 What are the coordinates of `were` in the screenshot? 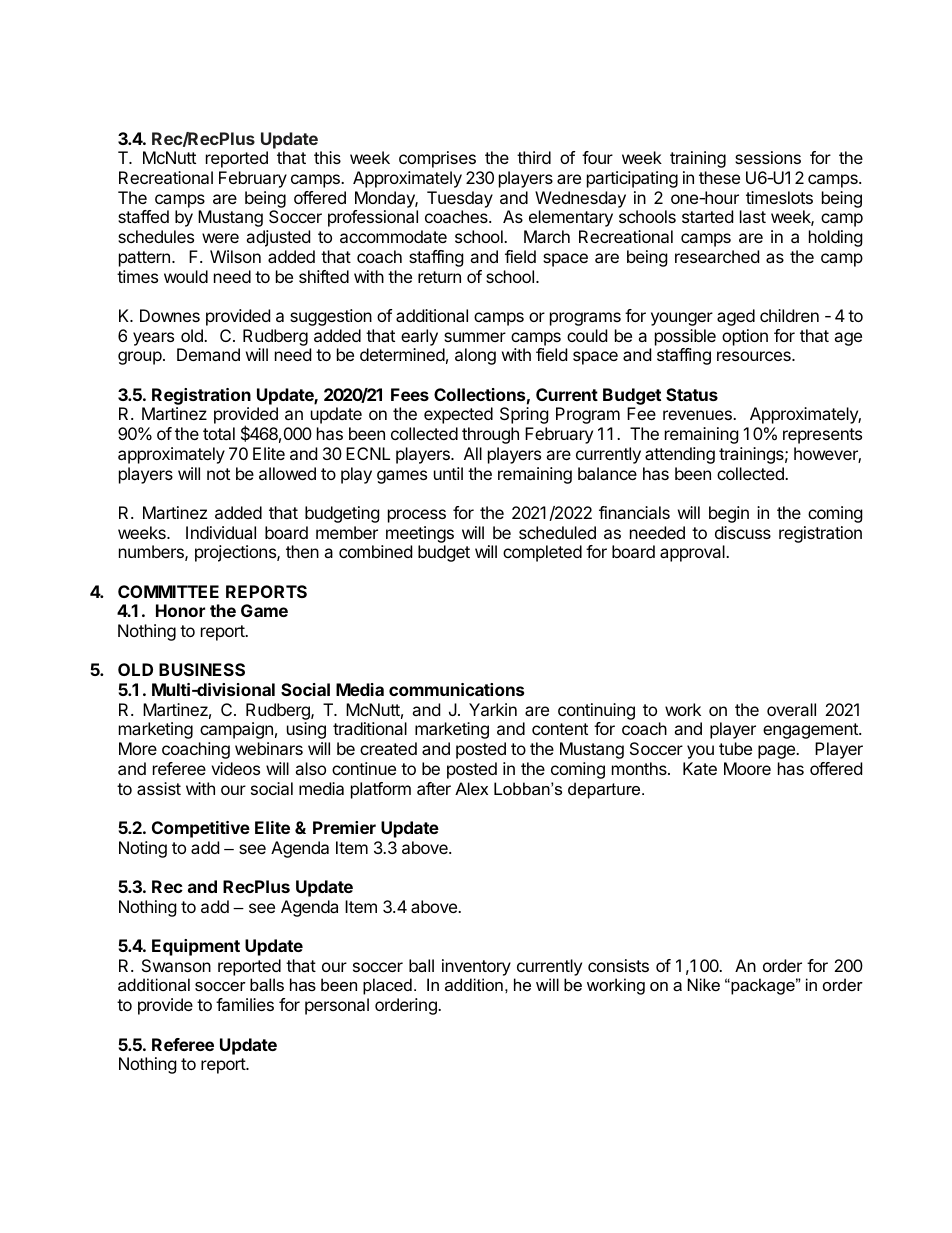 It's located at (220, 238).
